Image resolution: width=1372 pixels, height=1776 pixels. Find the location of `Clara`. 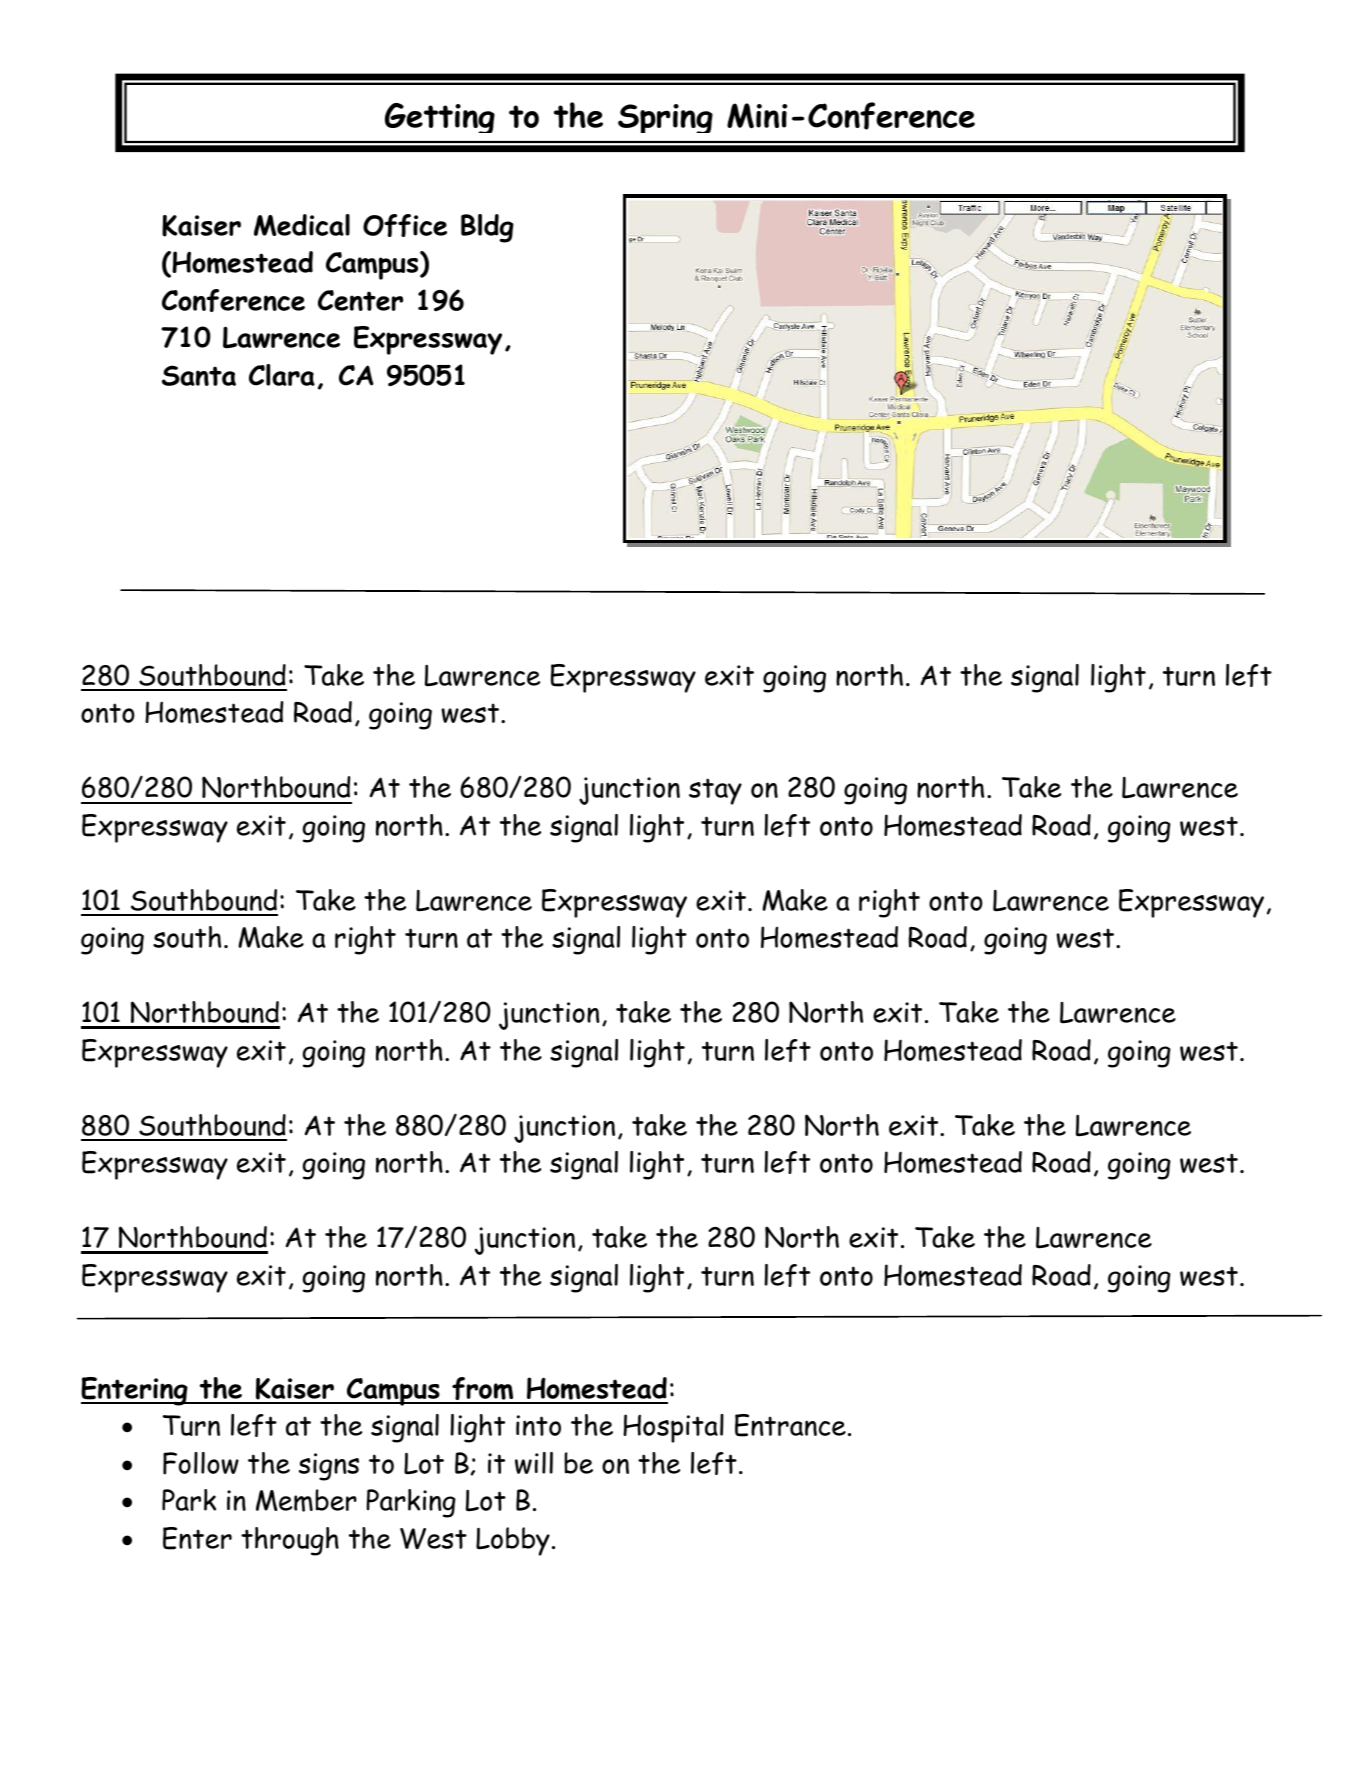

Clara is located at coordinates (282, 375).
